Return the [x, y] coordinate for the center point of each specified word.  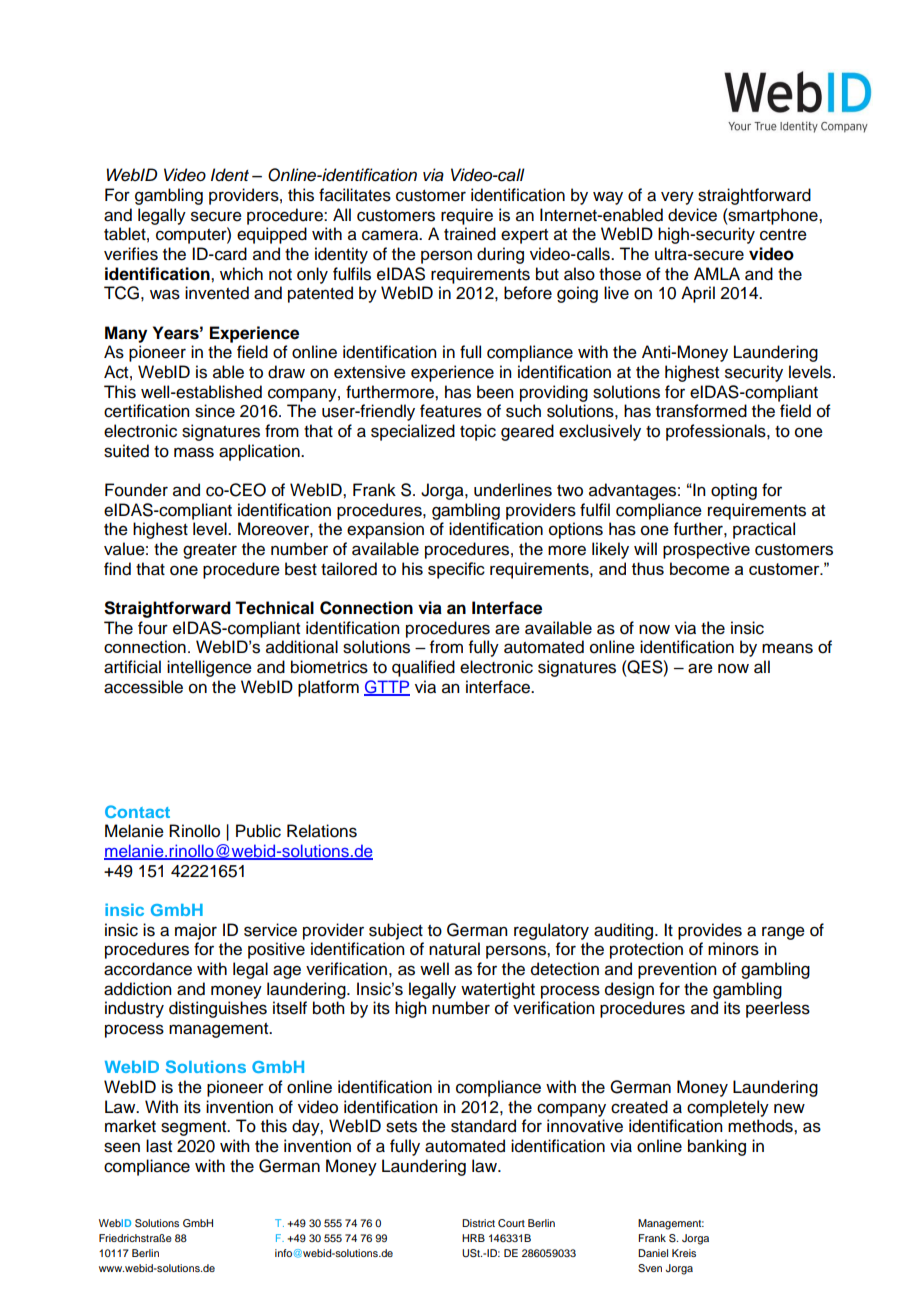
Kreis [684, 1253]
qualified [423, 668]
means [787, 648]
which [241, 274]
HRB [473, 1238]
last [159, 1146]
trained [470, 234]
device [692, 215]
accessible [143, 687]
